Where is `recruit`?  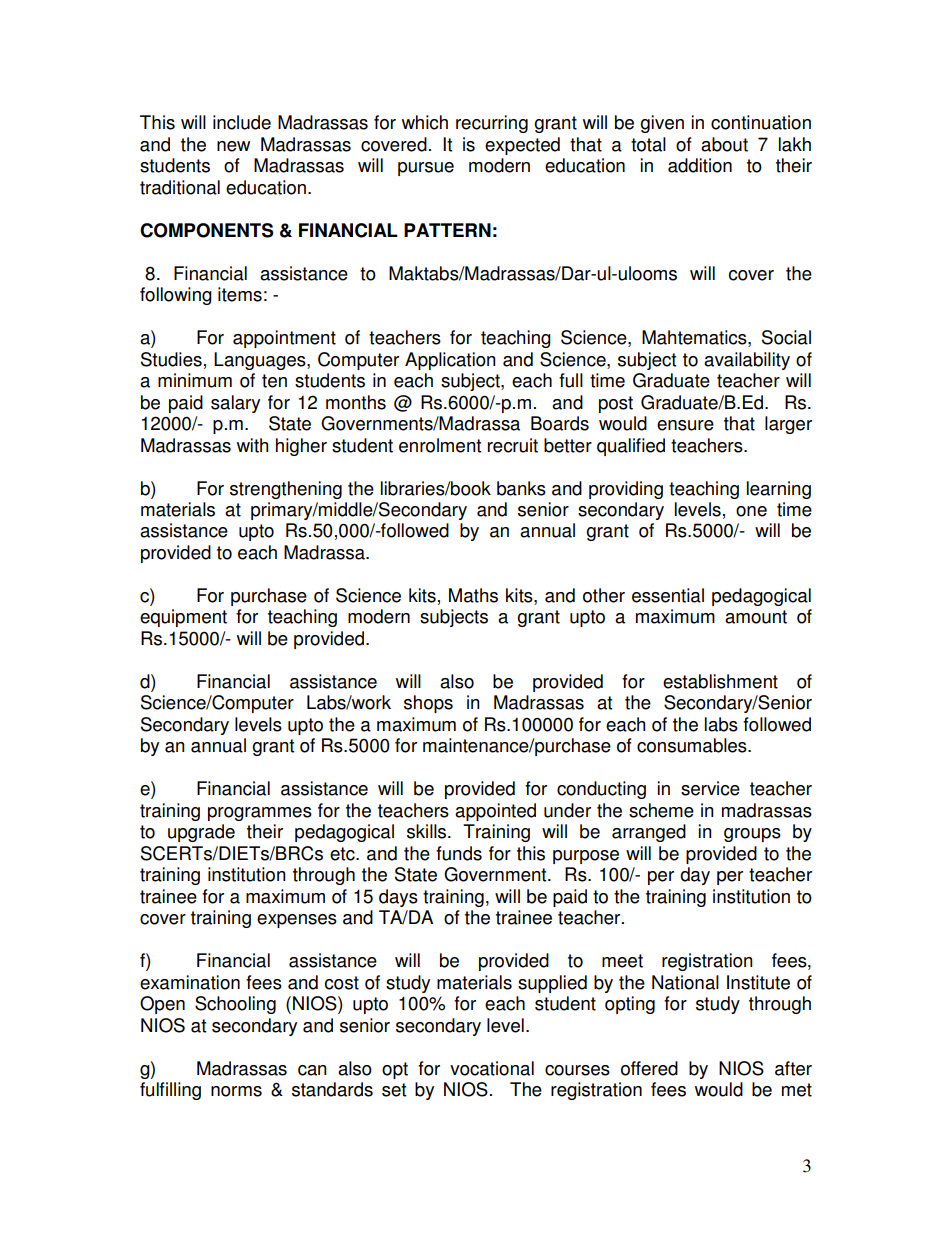
recruit is located at coordinates (513, 445).
